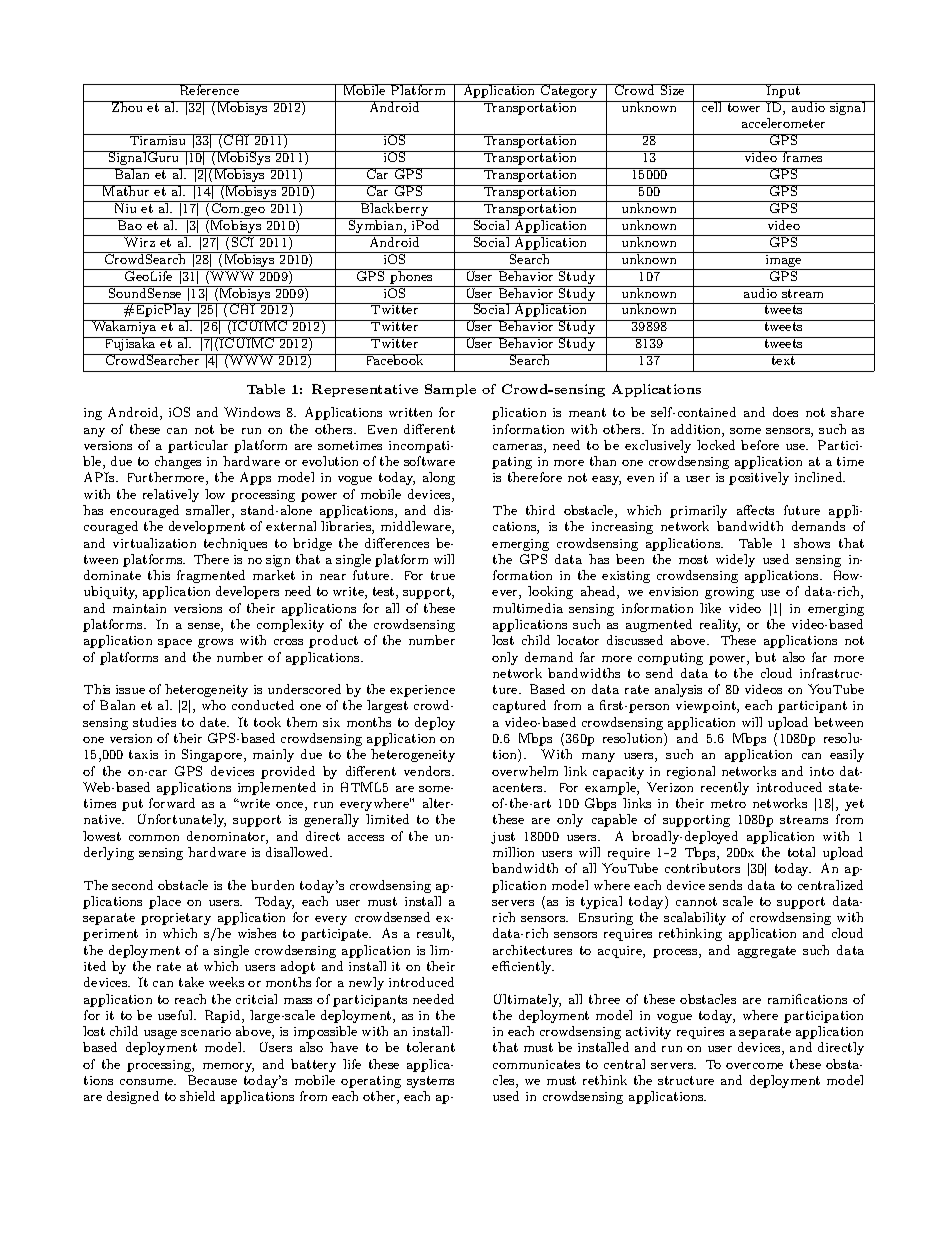 The image size is (952, 1233). Describe the element at coordinates (212, 1080) in the screenshot. I see `Because` at that location.
